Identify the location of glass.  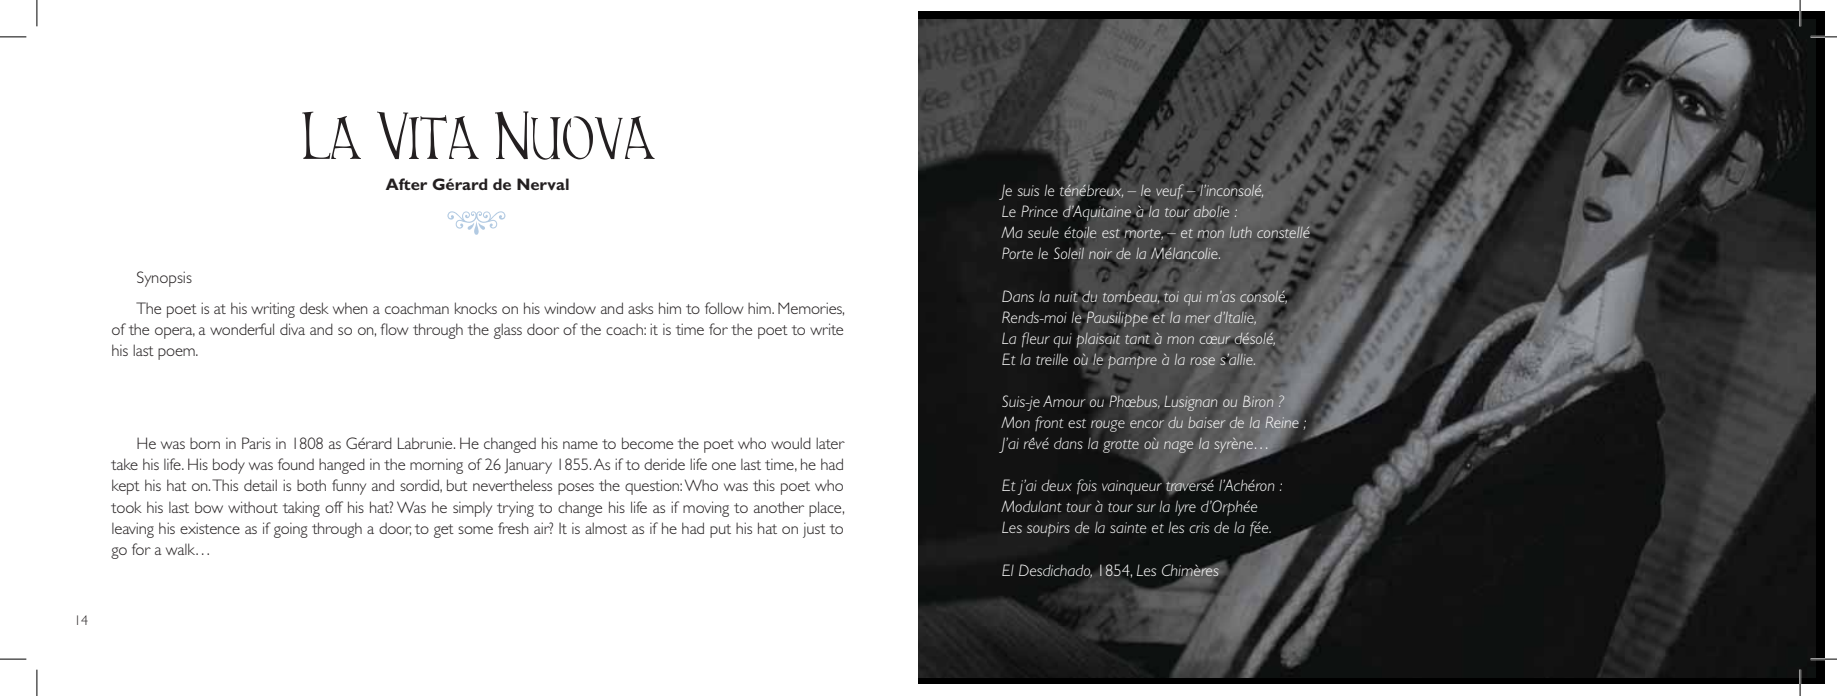
(508, 331).
